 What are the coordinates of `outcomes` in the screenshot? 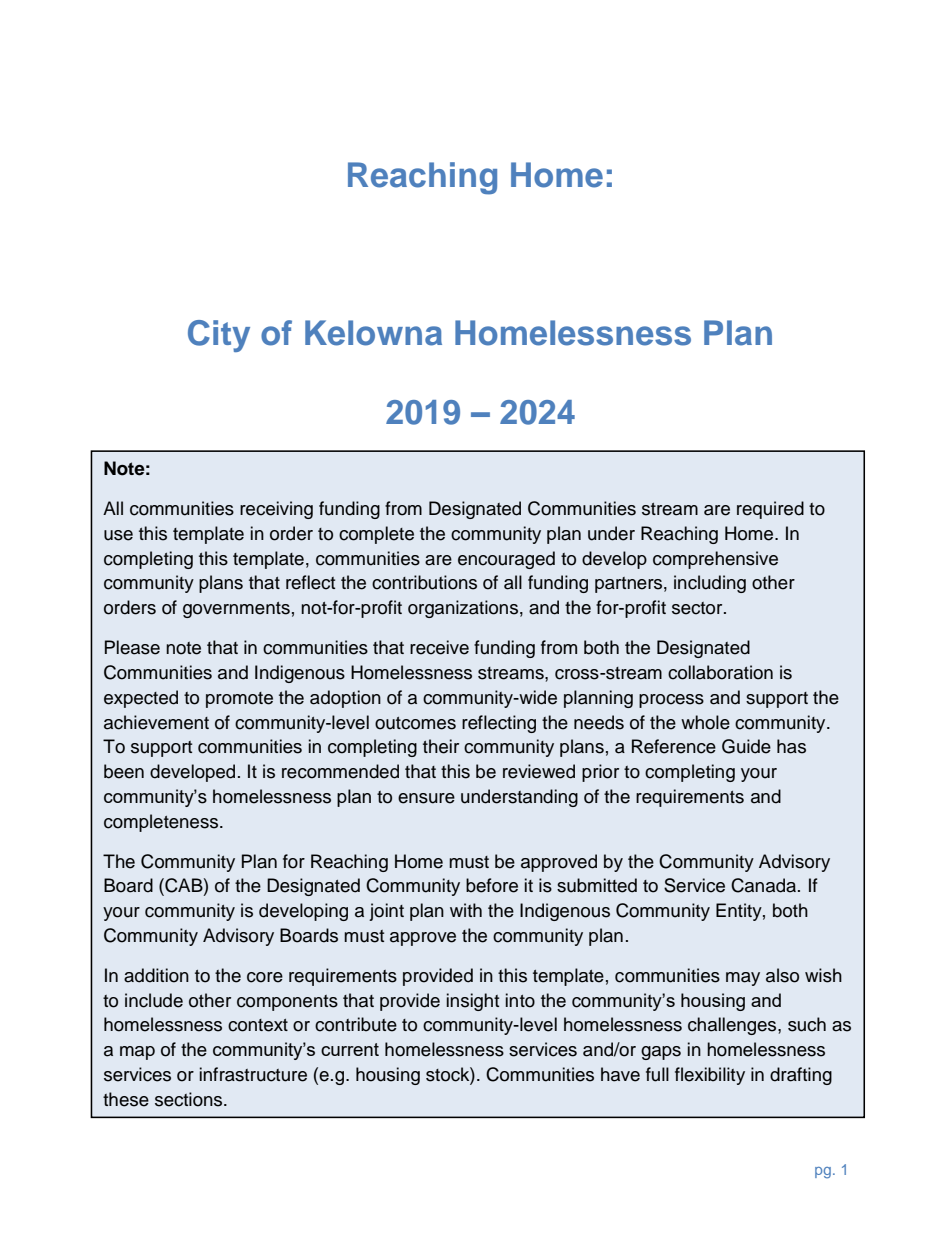 It's located at (415, 723).
